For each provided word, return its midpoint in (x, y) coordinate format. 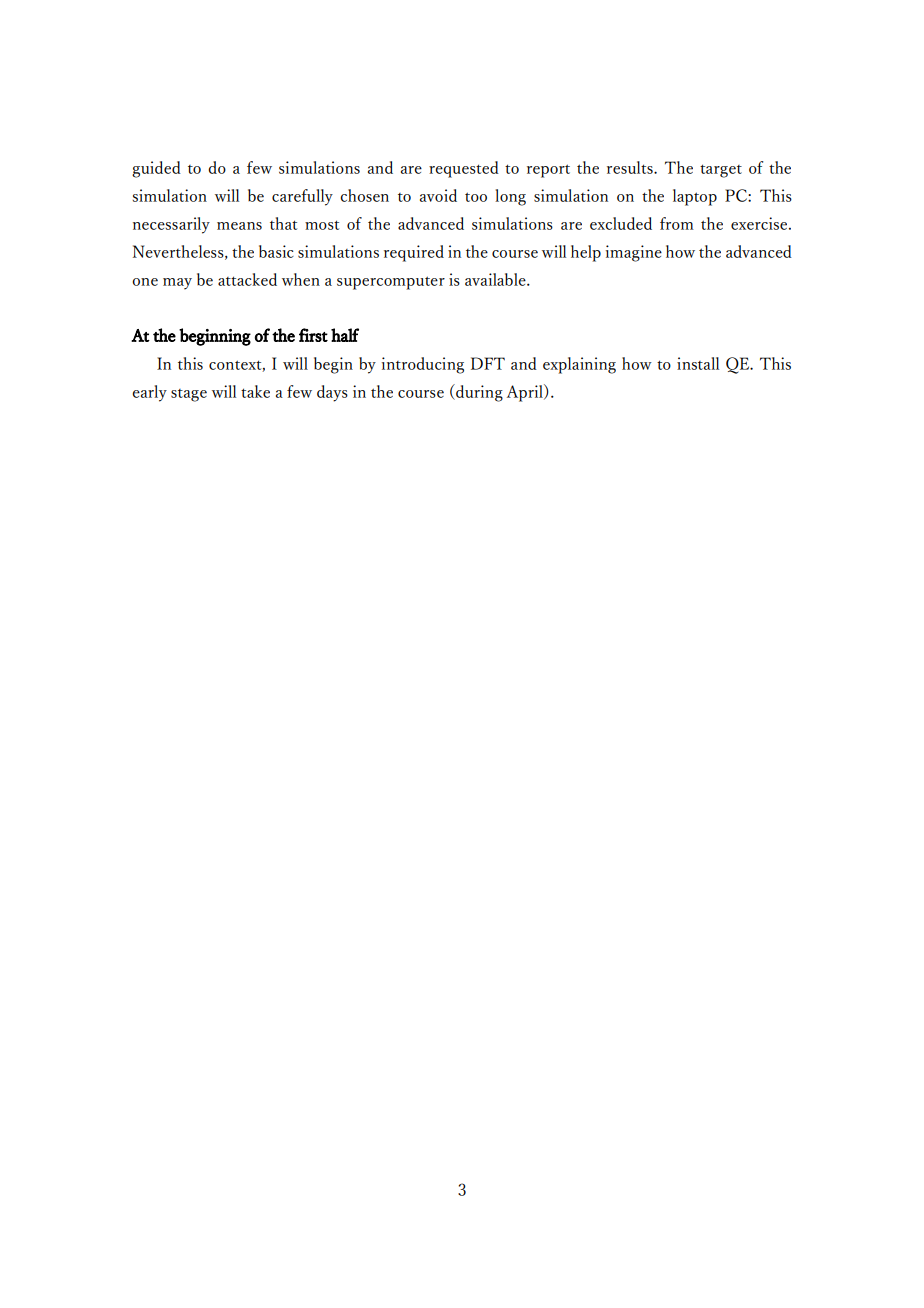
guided (156, 169)
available (496, 279)
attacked (247, 279)
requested (464, 169)
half (345, 335)
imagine (634, 253)
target (721, 171)
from (677, 223)
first (313, 335)
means (239, 226)
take (255, 391)
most (322, 225)
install (698, 363)
